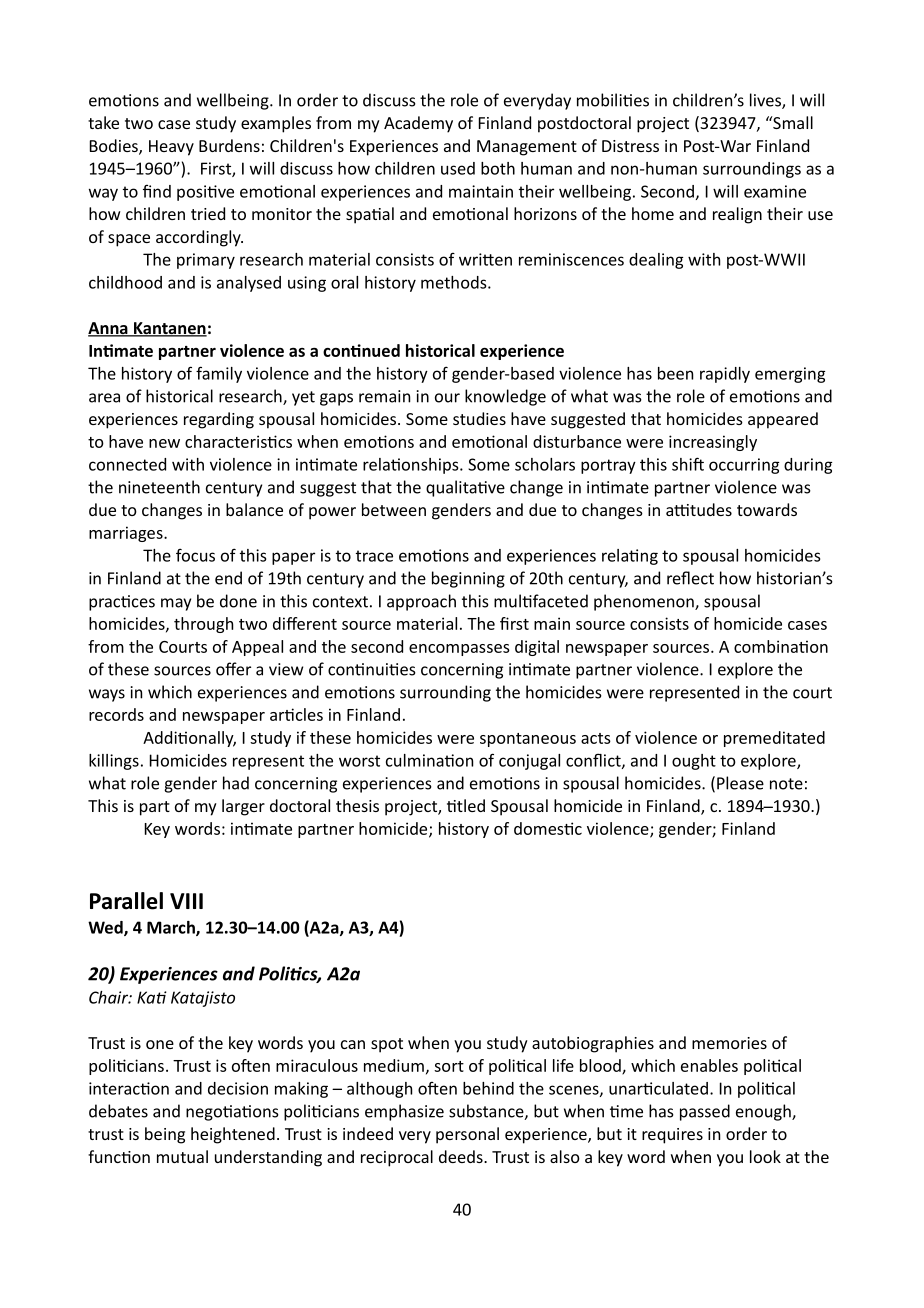  Describe the element at coordinates (418, 124) in the page. I see `Academy` at that location.
